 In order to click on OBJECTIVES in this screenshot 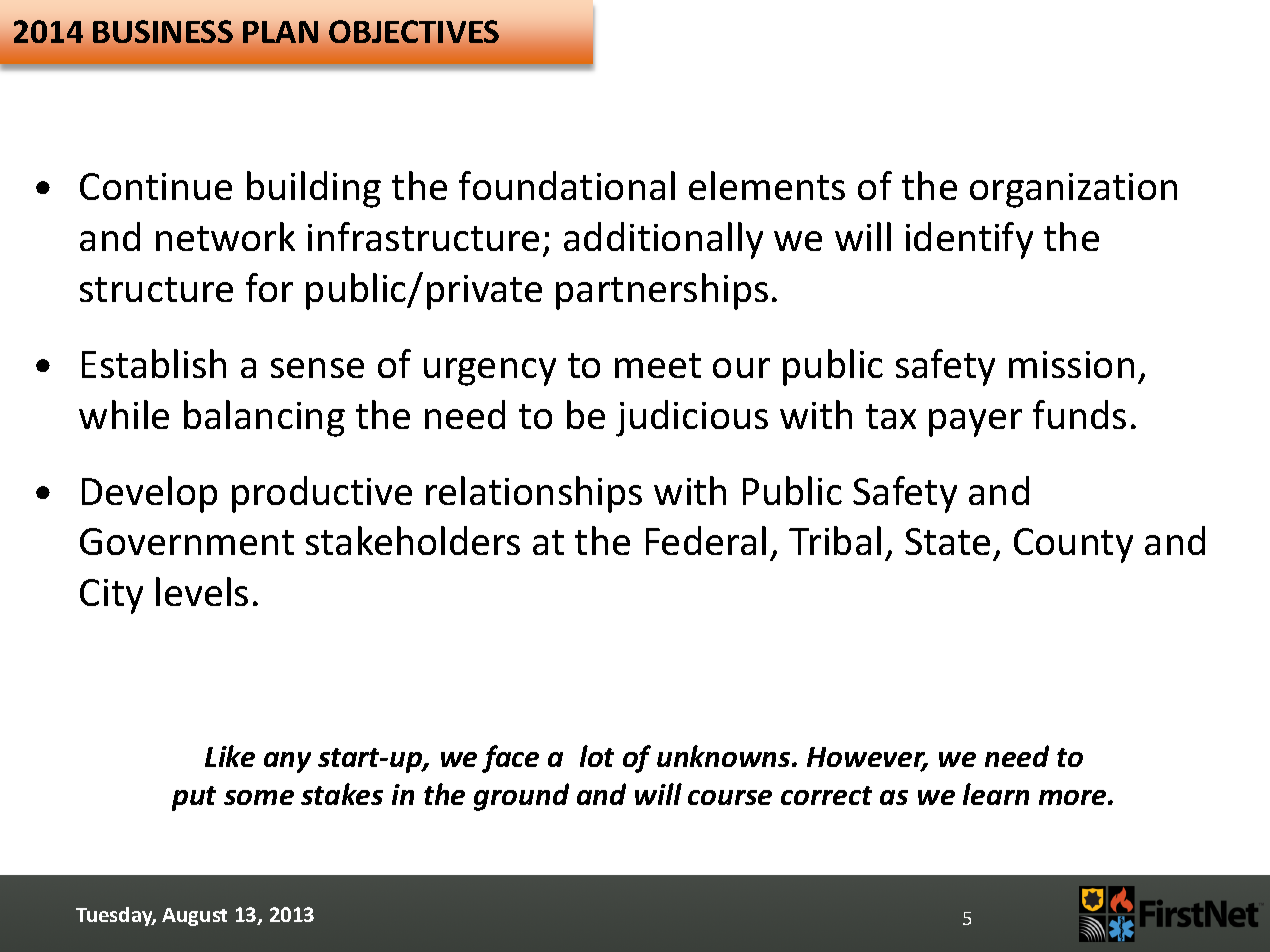, I will do `click(414, 31)`.
